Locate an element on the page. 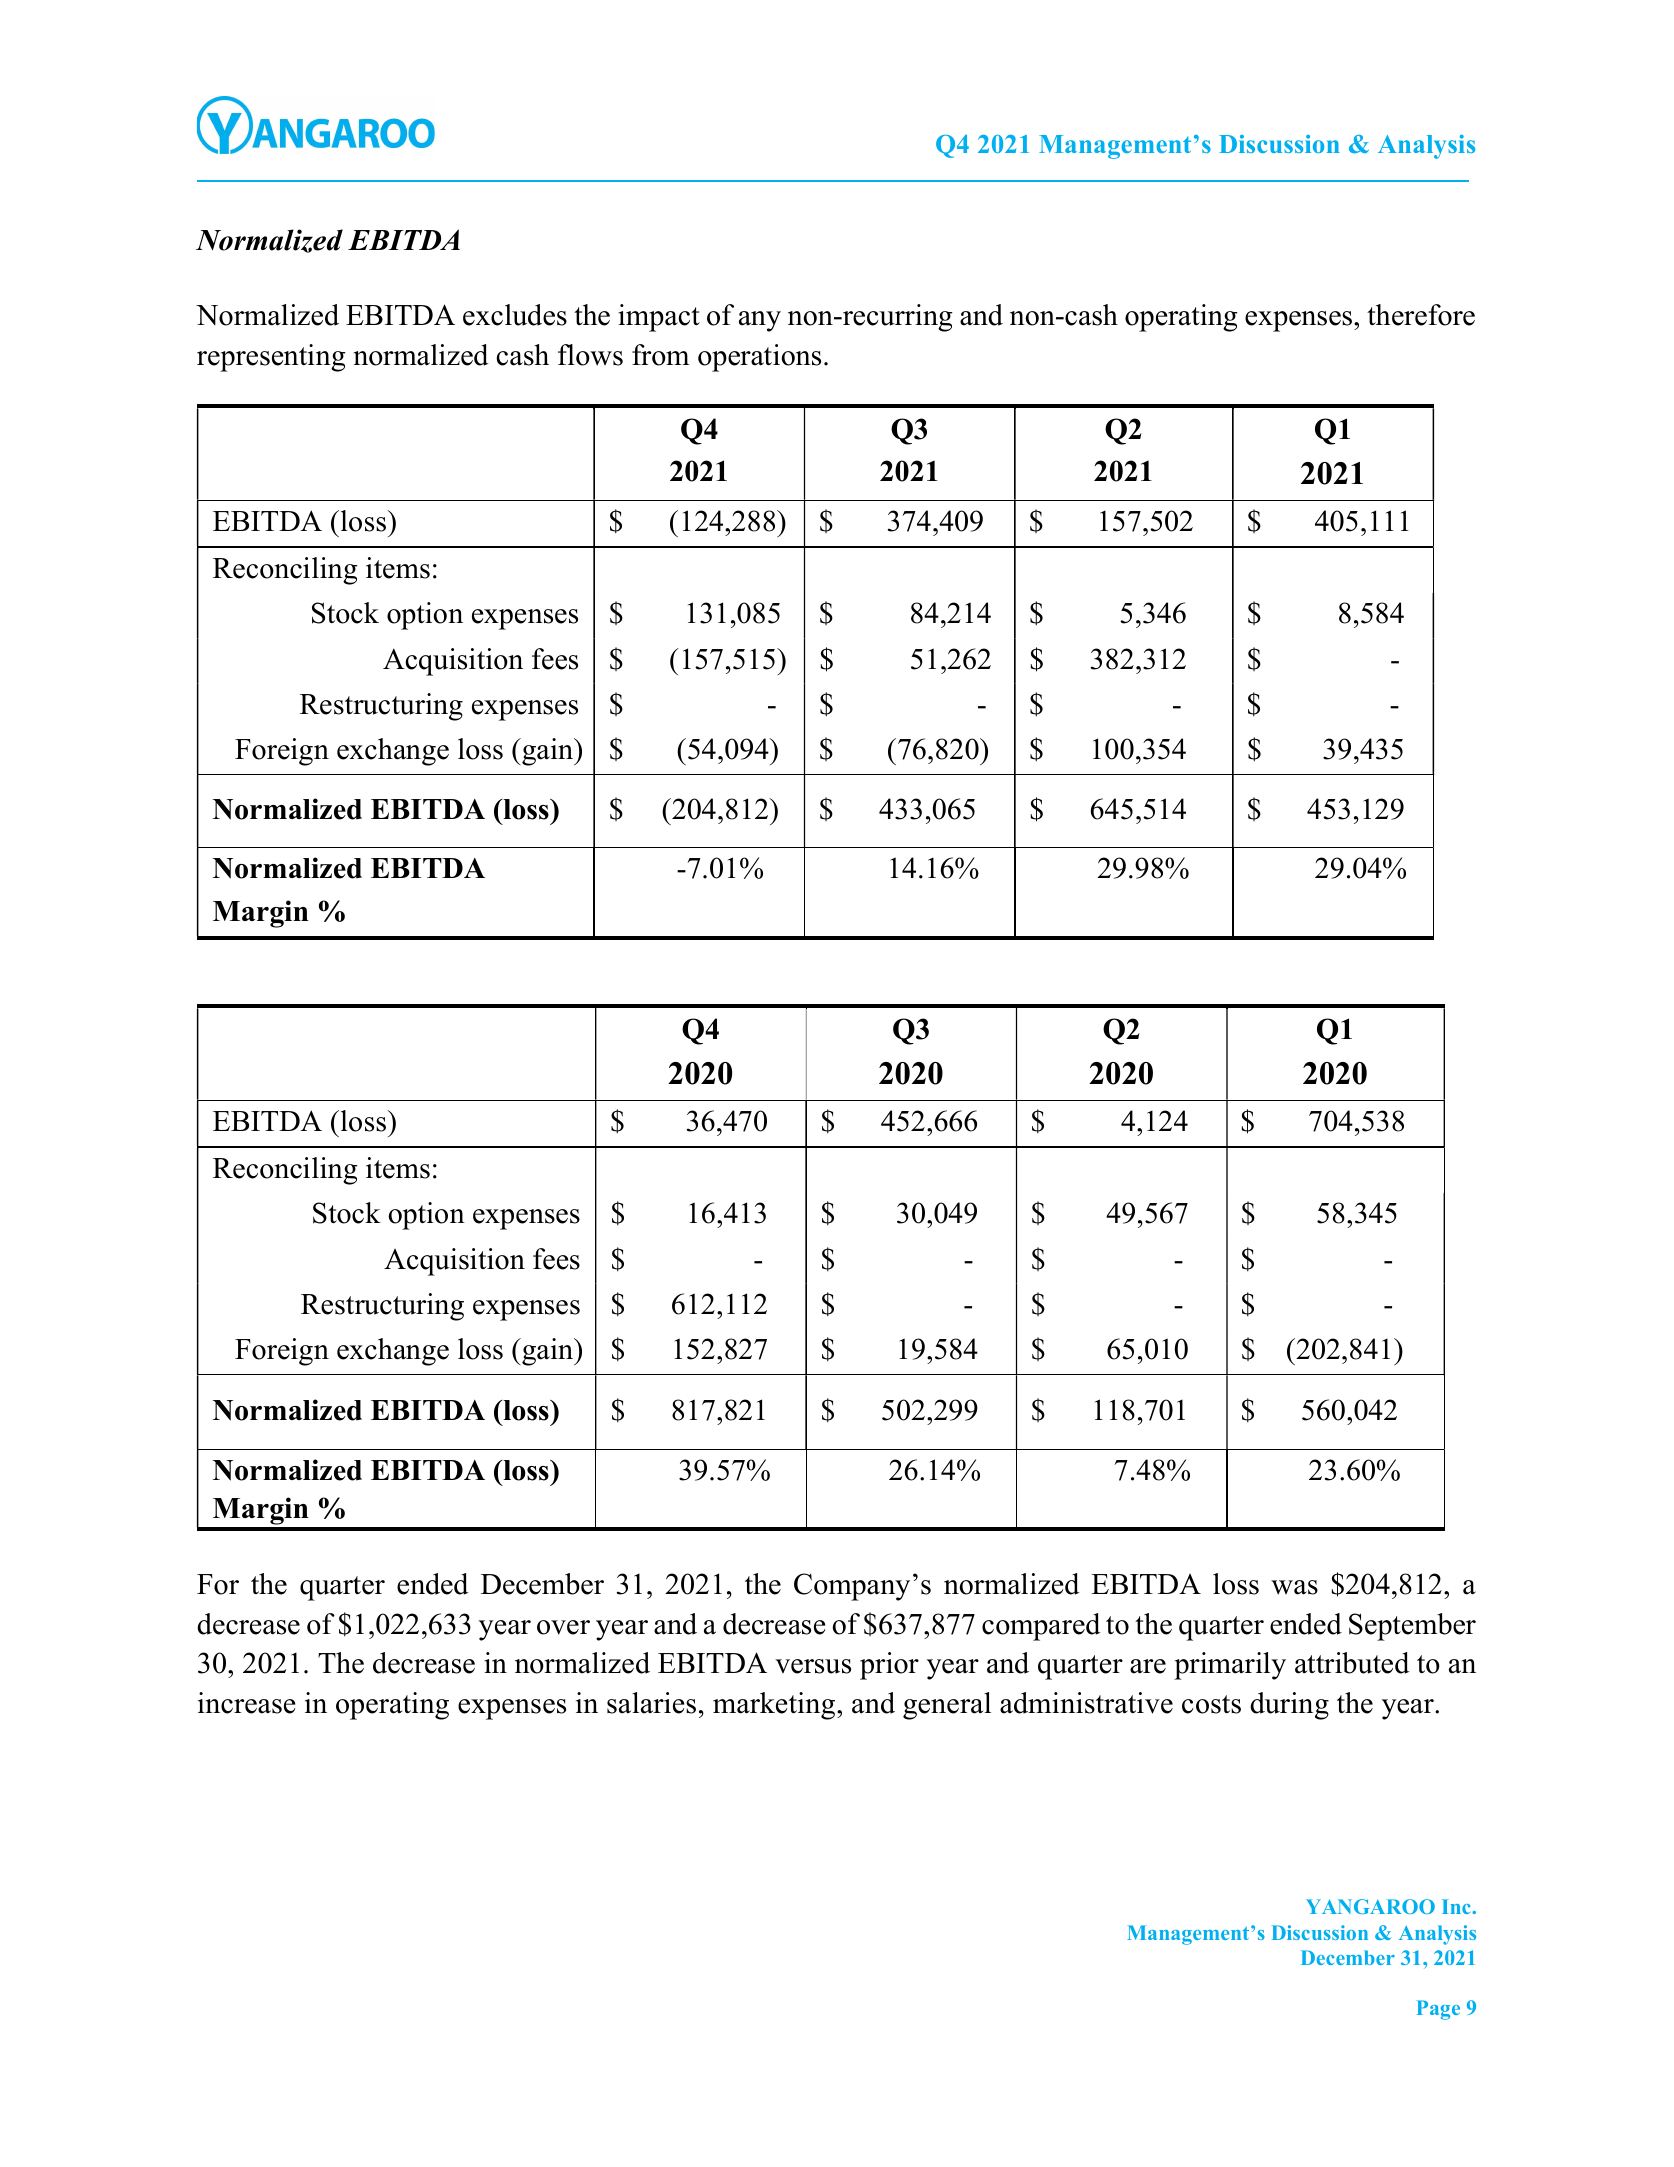 This image has width=1674, height=2167. therefore is located at coordinates (1421, 315).
